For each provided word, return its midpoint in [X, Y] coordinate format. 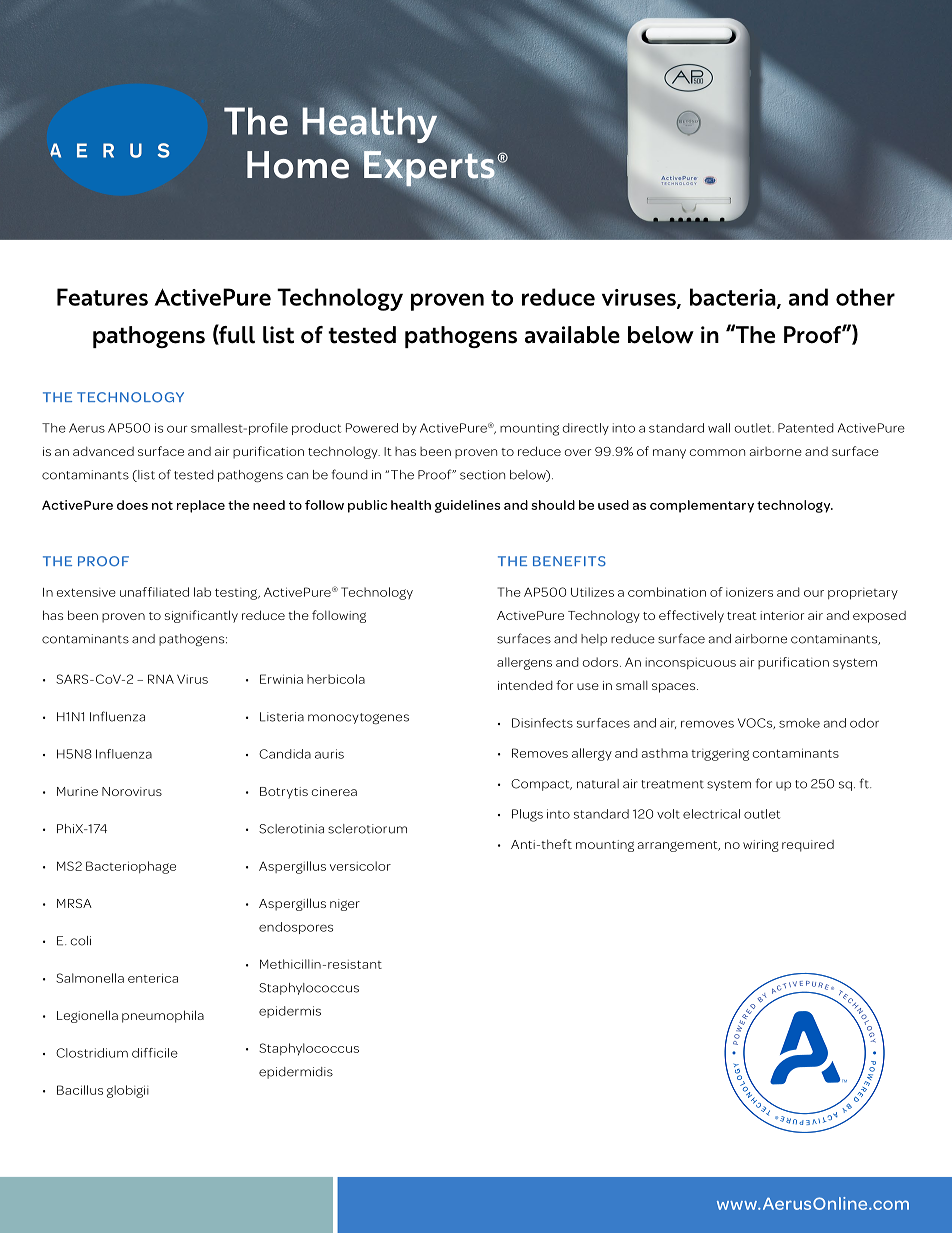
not [162, 505]
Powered [372, 428]
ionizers [749, 592]
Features [102, 297]
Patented [806, 428]
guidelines [467, 506]
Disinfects [542, 723]
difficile [155, 1053]
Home [299, 164]
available [572, 335]
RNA [161, 679]
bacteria [734, 298]
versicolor [360, 866]
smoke [799, 723]
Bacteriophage [131, 867]
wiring [761, 846]
